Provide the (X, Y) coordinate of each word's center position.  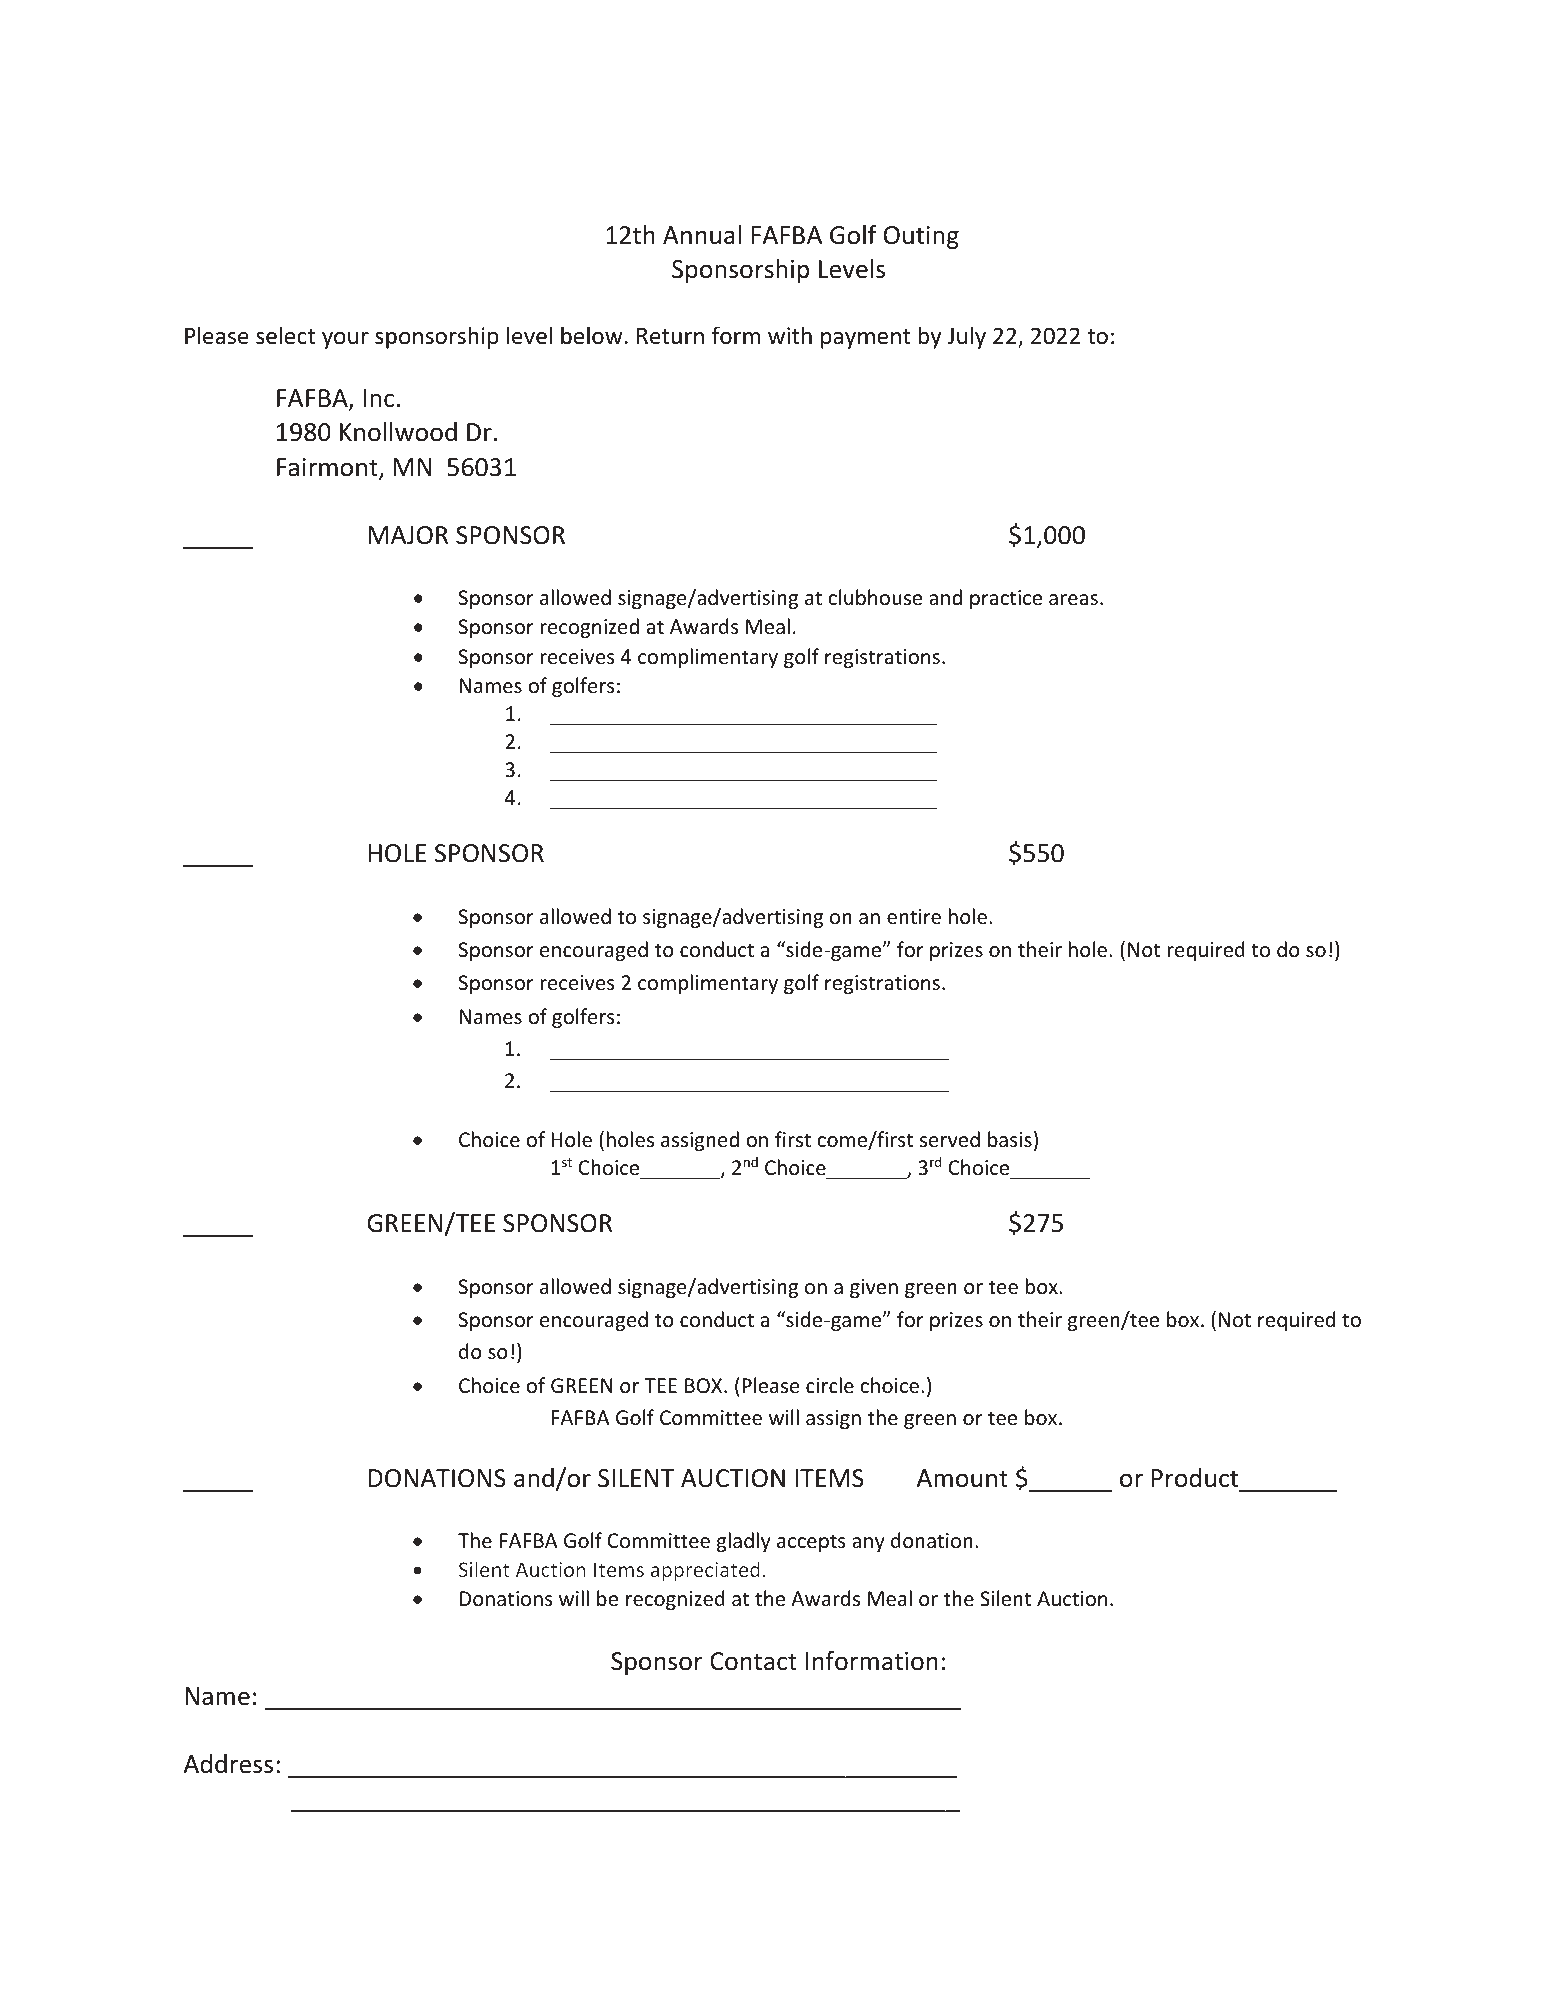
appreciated (705, 1571)
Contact (753, 1661)
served (950, 1139)
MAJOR (408, 535)
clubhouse (875, 597)
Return (670, 336)
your (345, 340)
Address (228, 1764)
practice (1006, 599)
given (874, 1288)
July (966, 337)
